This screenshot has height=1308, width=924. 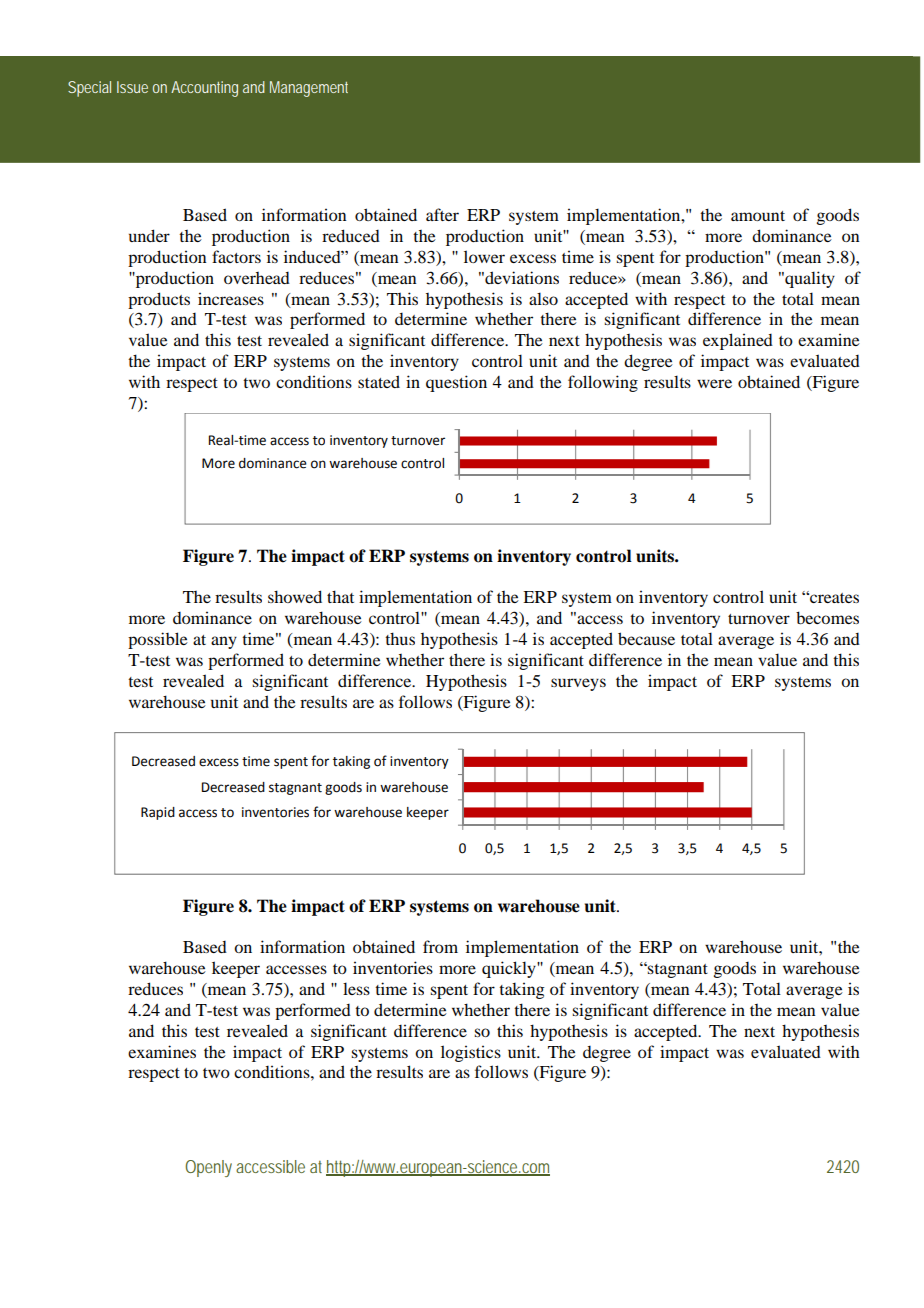 I want to click on Openly, so click(x=208, y=1168).
